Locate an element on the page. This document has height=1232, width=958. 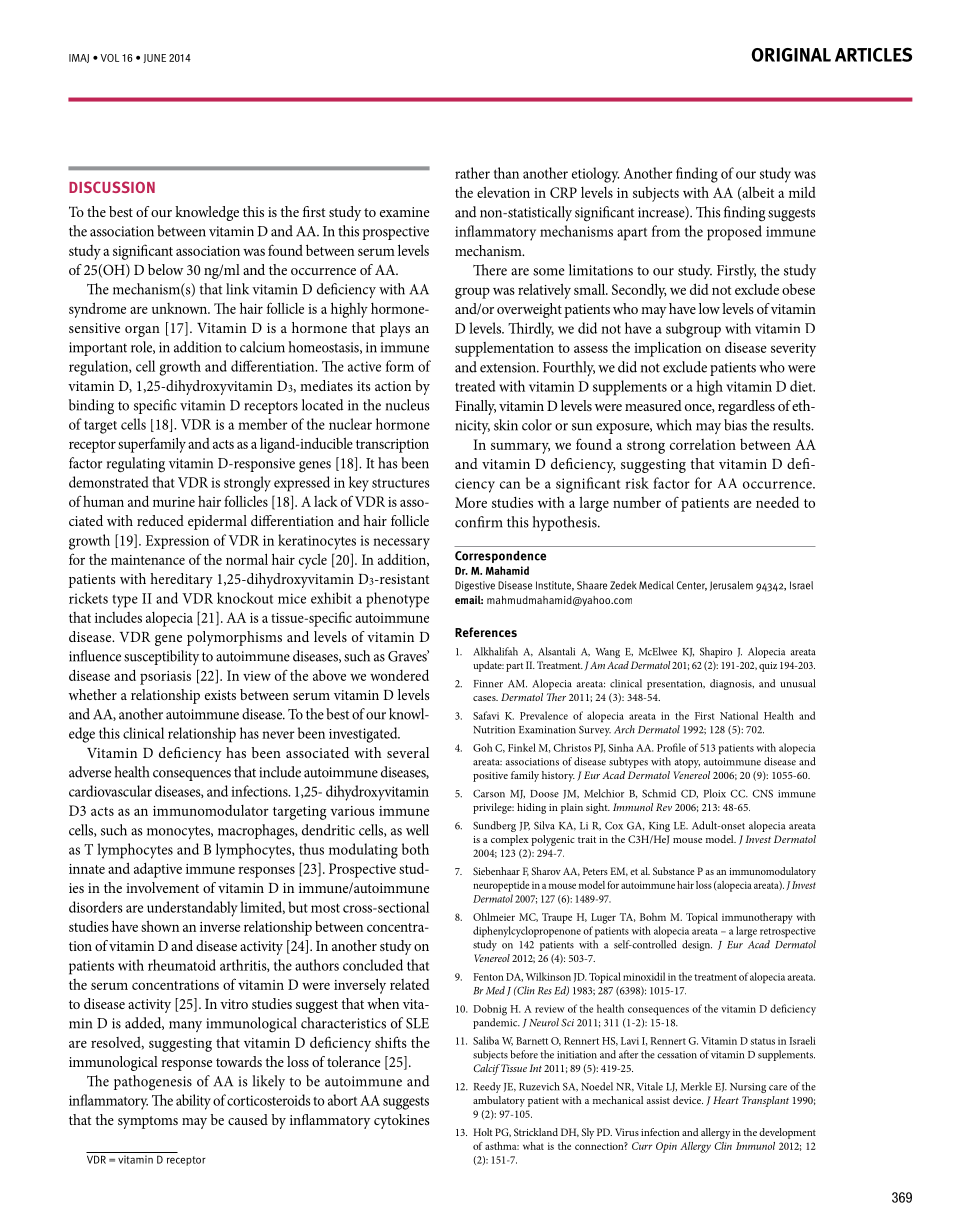
unknown is located at coordinates (181, 308).
